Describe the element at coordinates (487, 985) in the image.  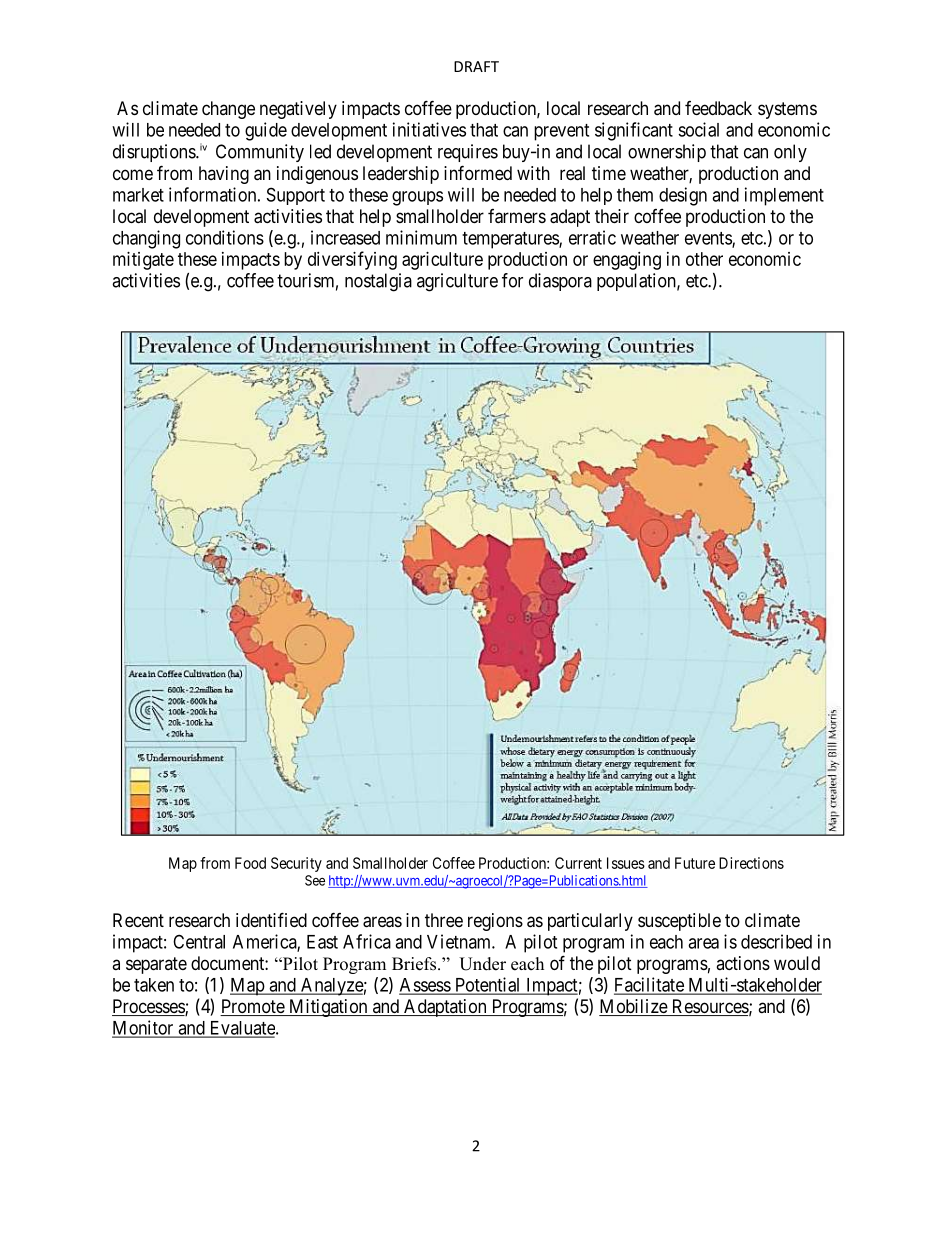
I see `Potential` at that location.
